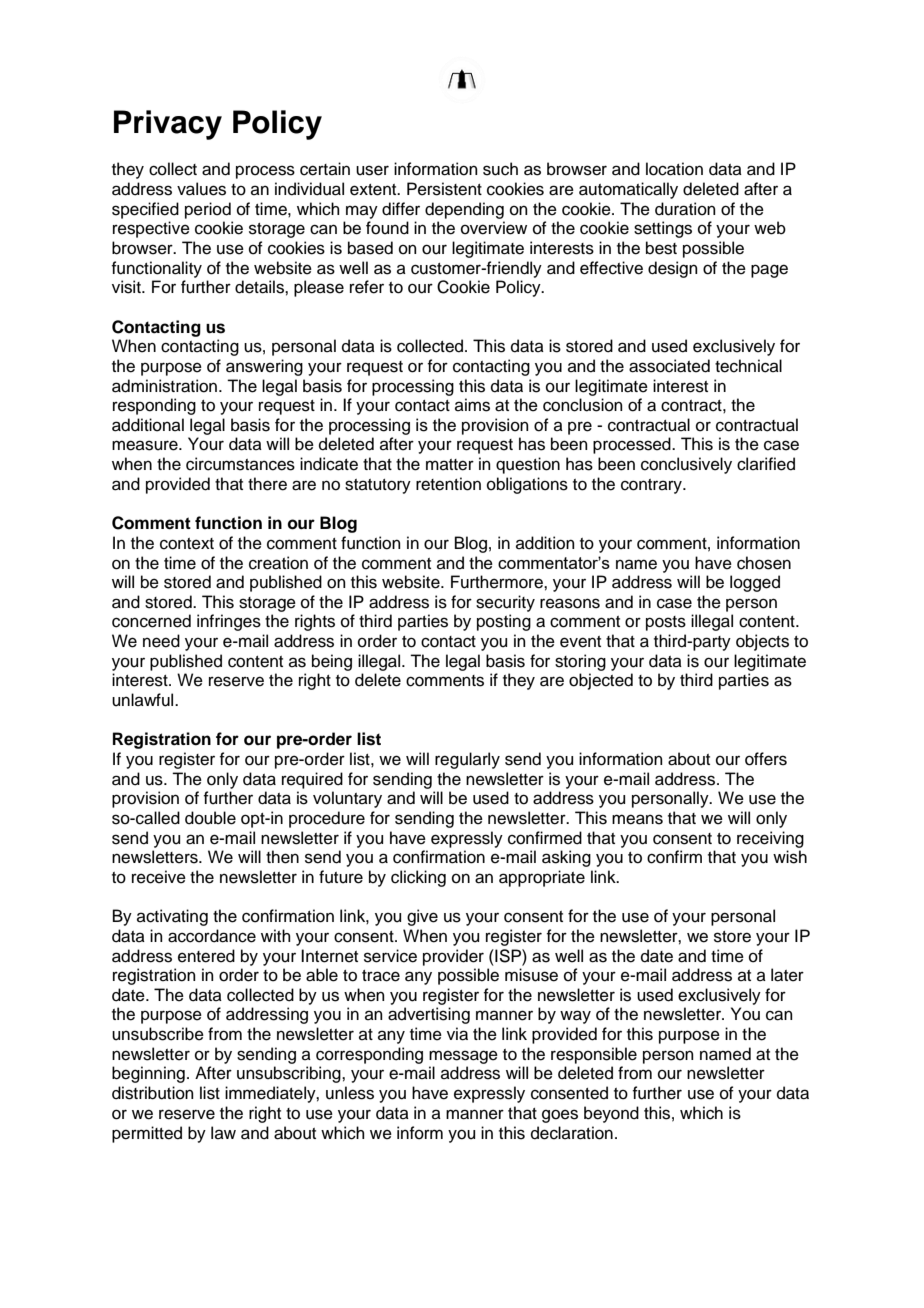 Image resolution: width=924 pixels, height=1308 pixels. Describe the element at coordinates (229, 622) in the screenshot. I see `infringes` at that location.
